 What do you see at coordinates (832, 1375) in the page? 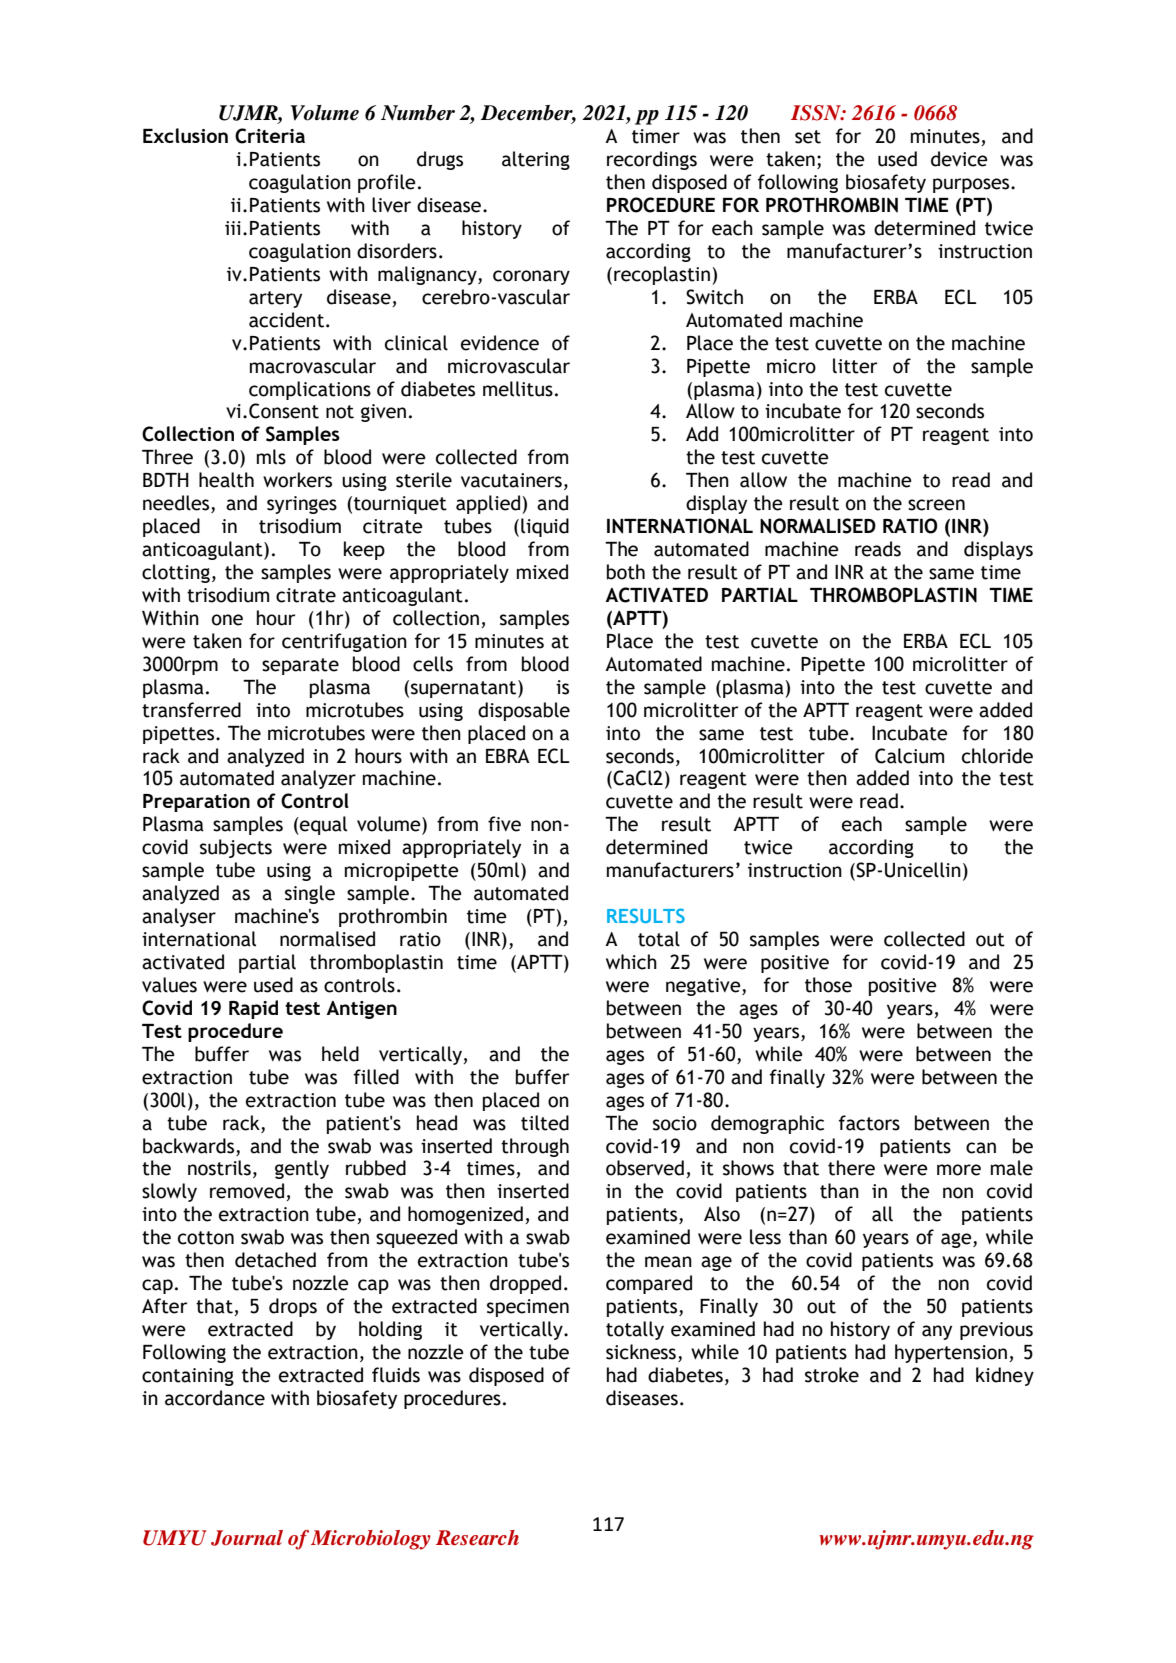
I see `stroke` at bounding box center [832, 1375].
